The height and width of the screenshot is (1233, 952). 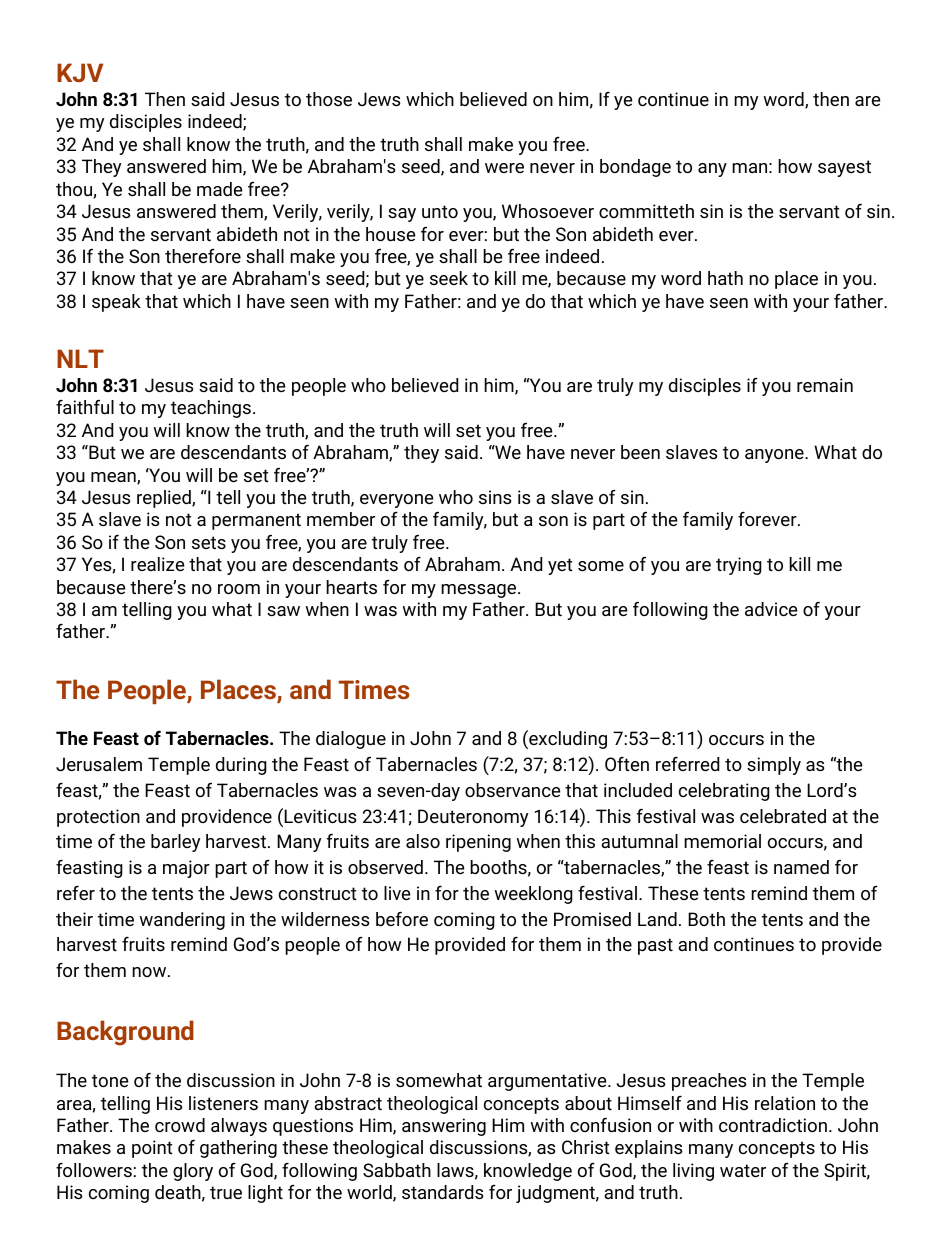 I want to click on water, so click(x=743, y=1170).
